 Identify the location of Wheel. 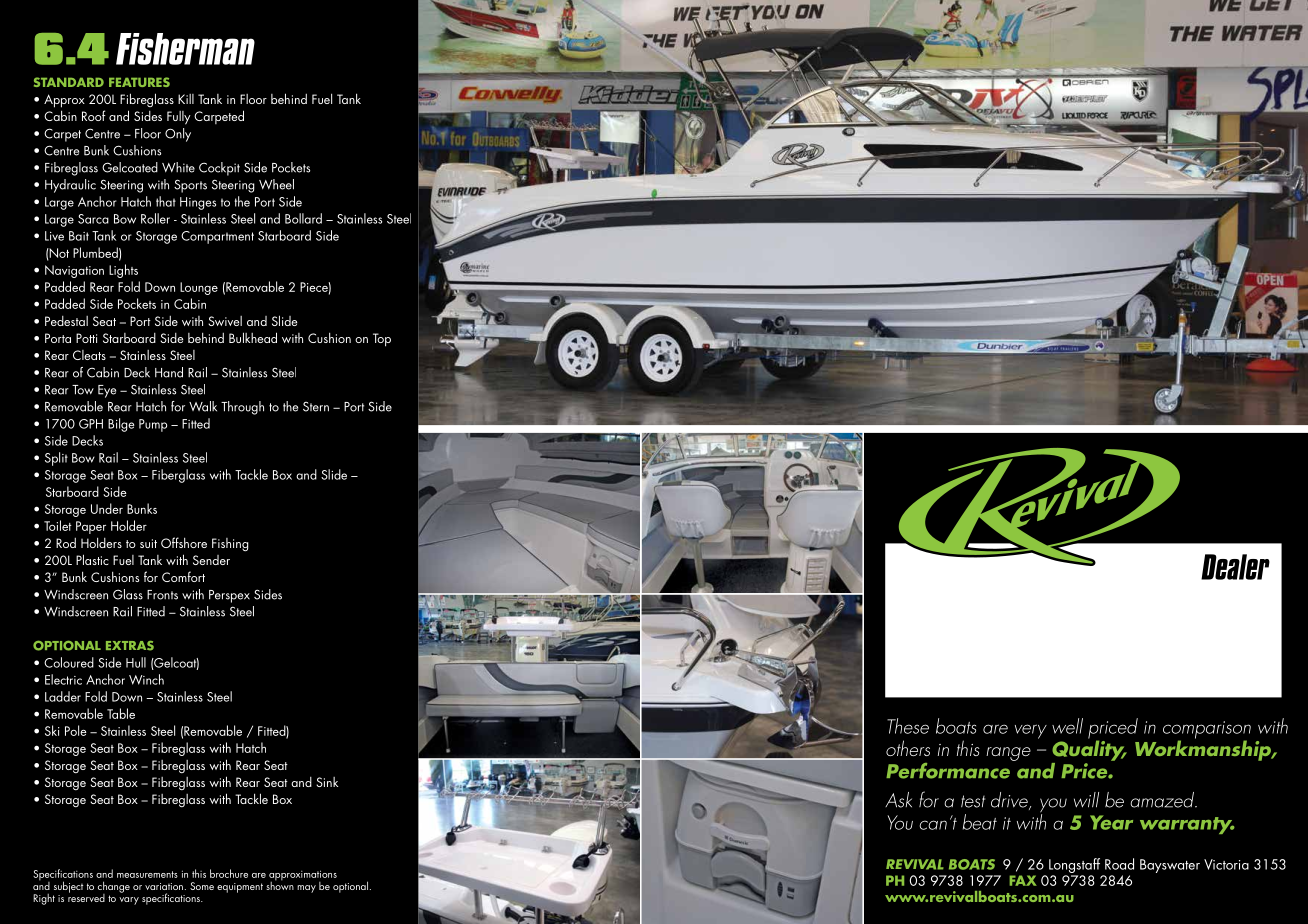
(276, 184).
